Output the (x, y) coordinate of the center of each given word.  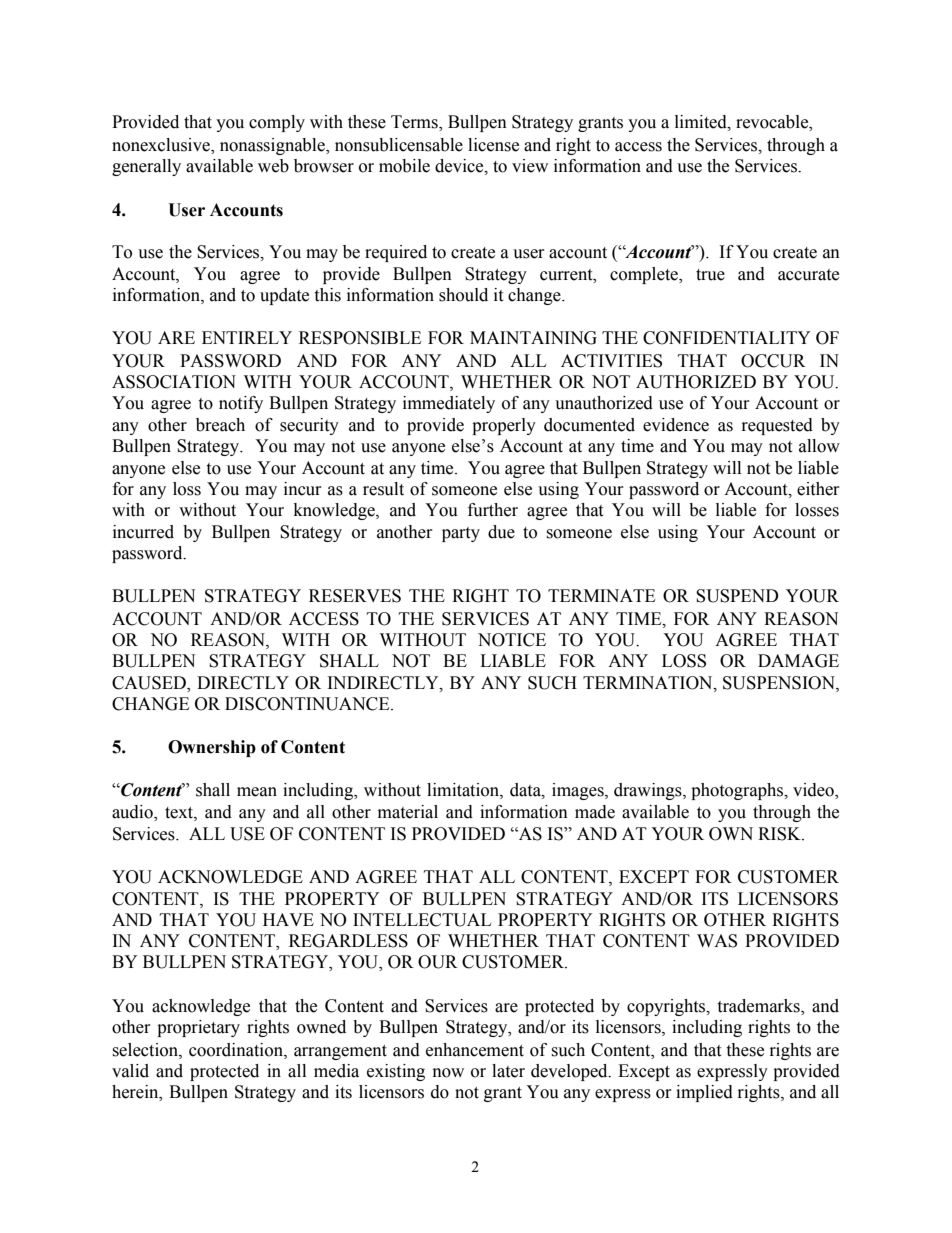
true (710, 275)
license (493, 145)
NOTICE (512, 640)
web (273, 166)
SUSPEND (737, 596)
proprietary (198, 1028)
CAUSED (150, 684)
